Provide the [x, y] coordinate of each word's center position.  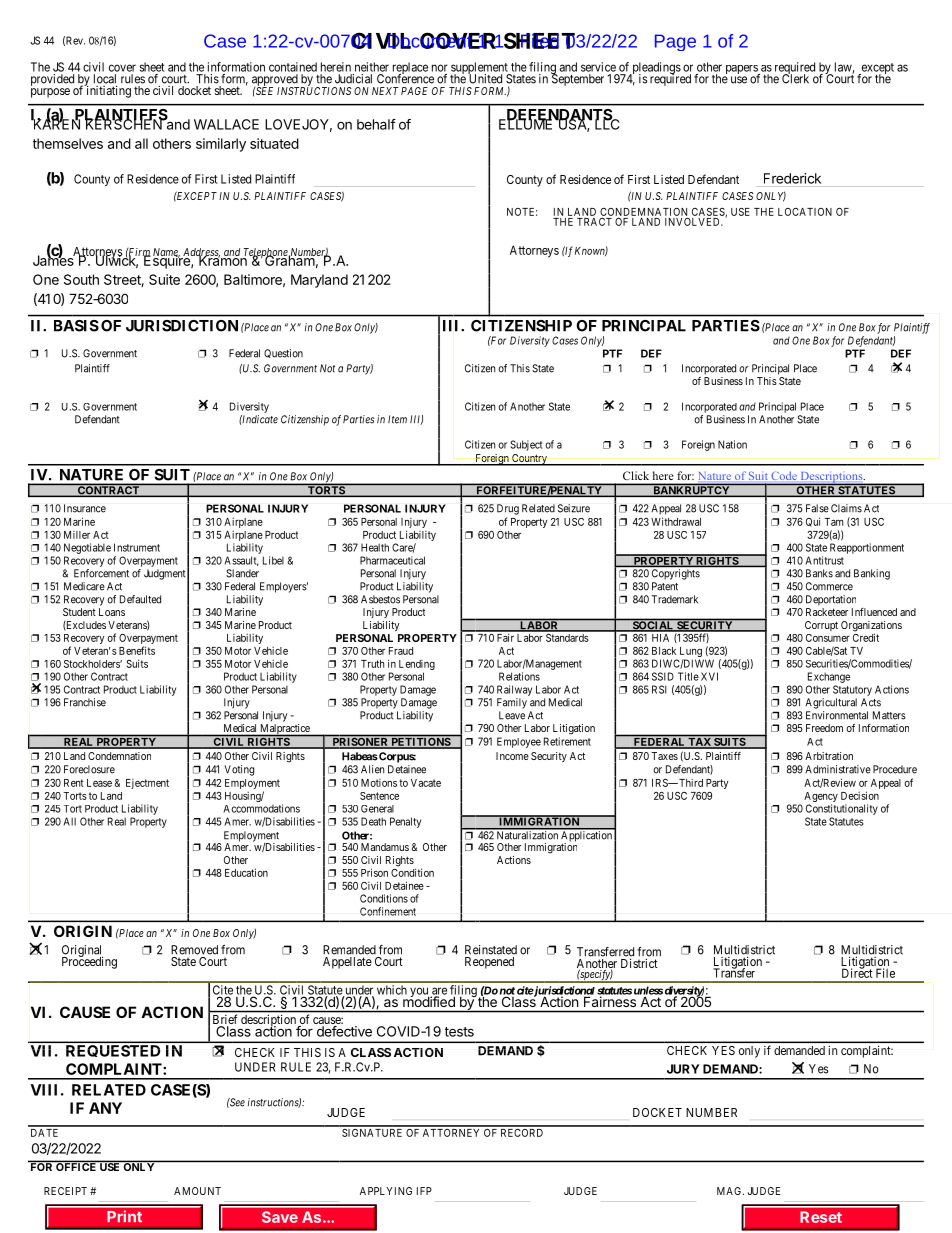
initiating [108, 91]
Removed [194, 950]
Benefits [137, 650]
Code [784, 476]
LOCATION [805, 212]
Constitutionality [842, 809]
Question [283, 353]
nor [440, 68]
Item [397, 419]
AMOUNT [197, 1191]
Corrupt [821, 626]
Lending [417, 665]
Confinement [388, 911]
